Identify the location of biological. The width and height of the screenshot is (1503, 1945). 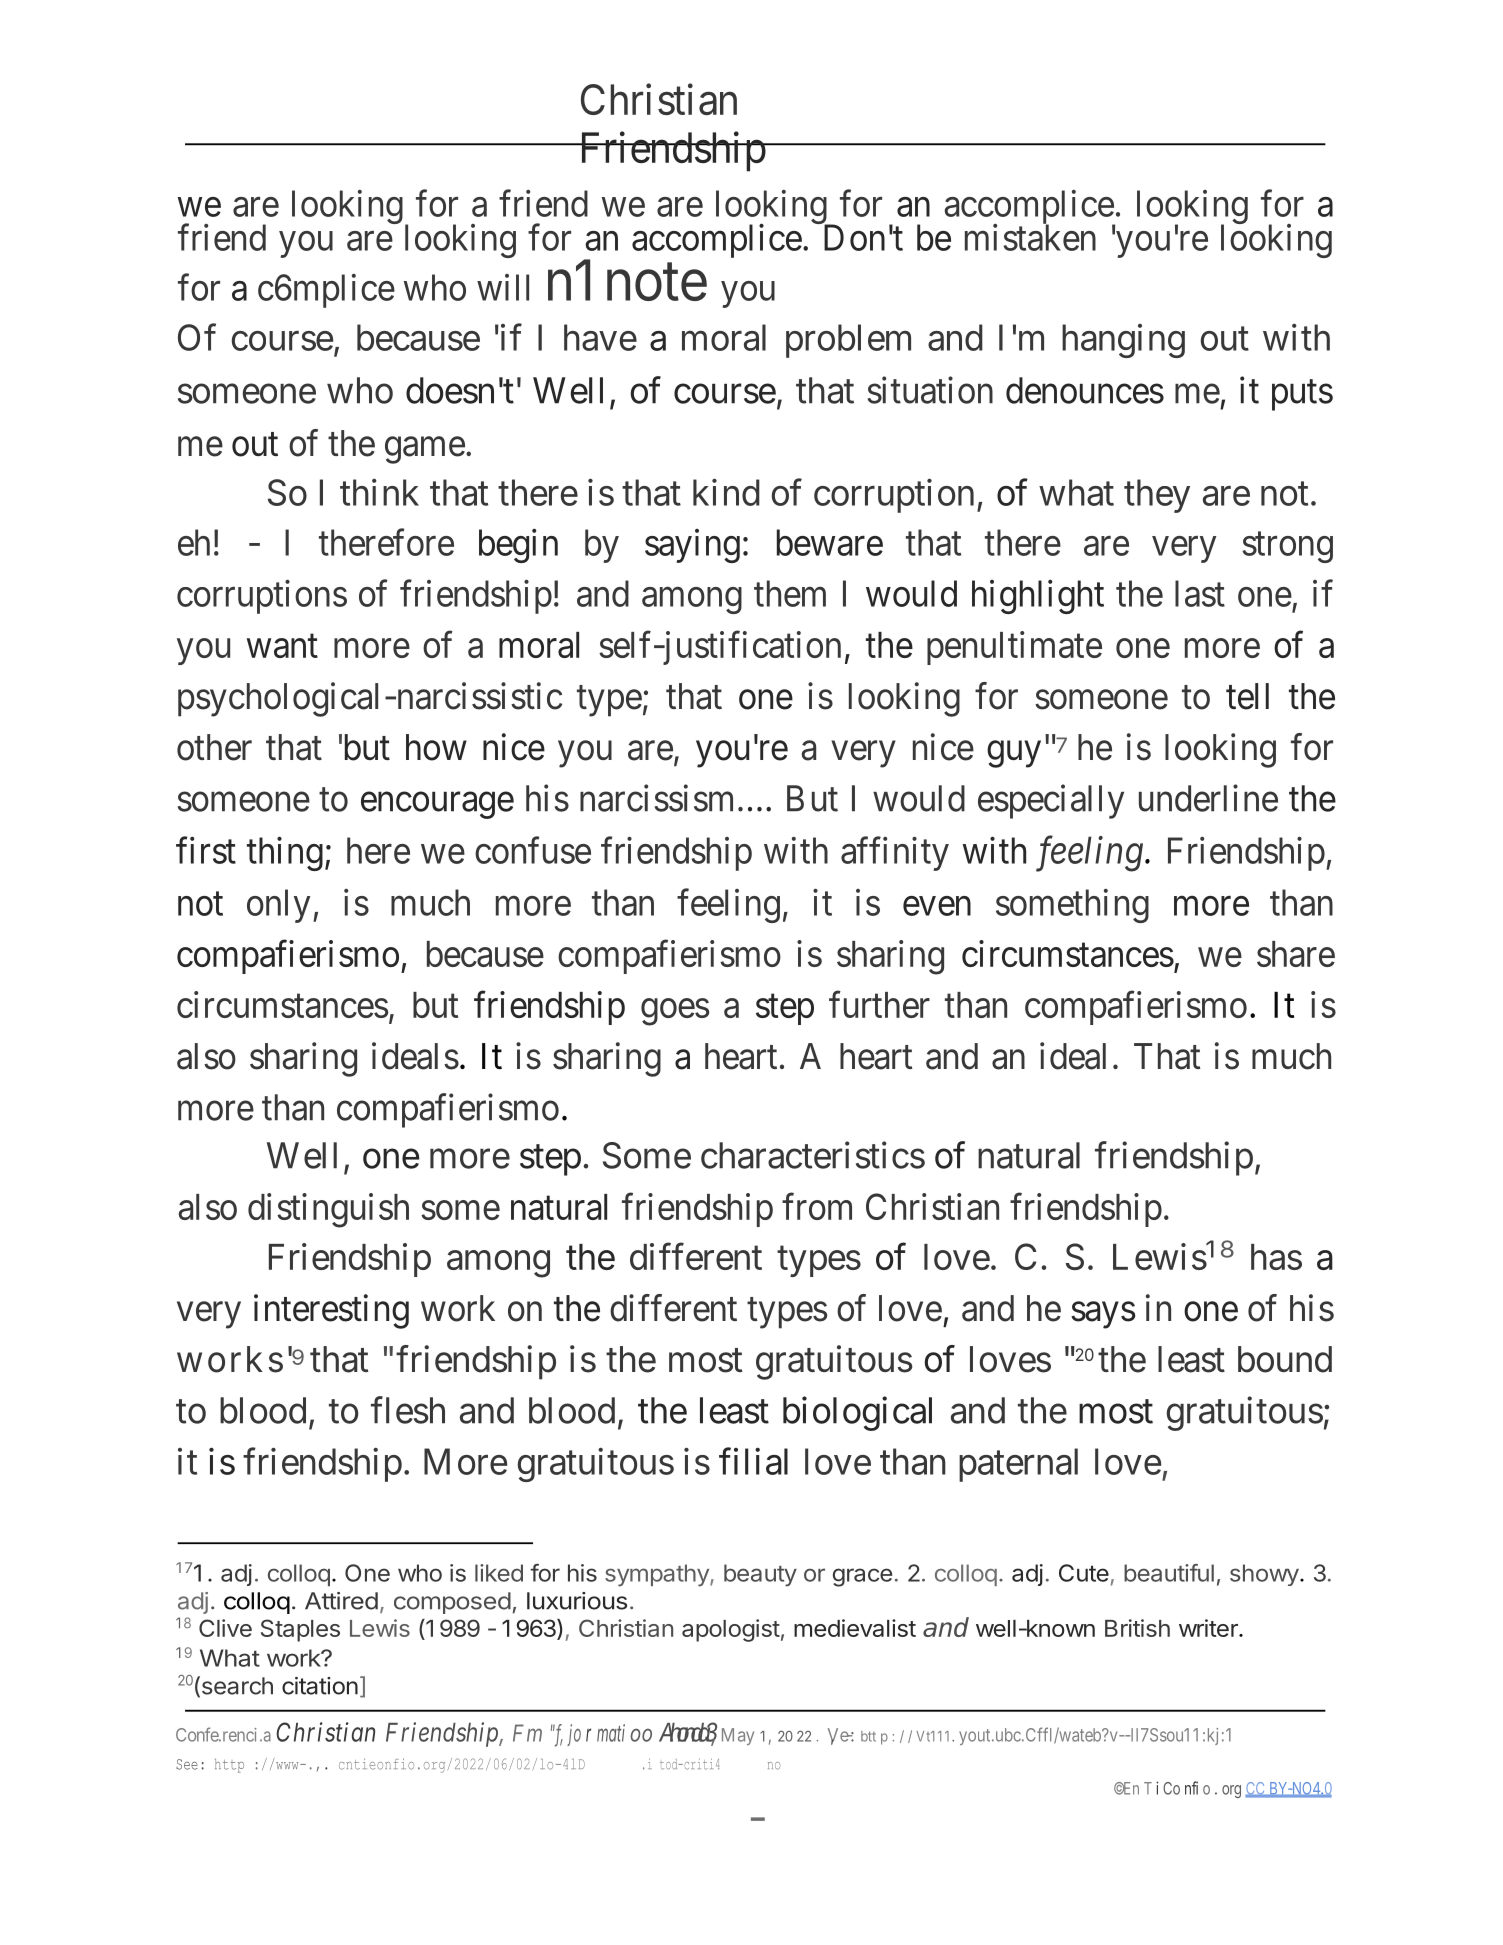
(857, 1414).
